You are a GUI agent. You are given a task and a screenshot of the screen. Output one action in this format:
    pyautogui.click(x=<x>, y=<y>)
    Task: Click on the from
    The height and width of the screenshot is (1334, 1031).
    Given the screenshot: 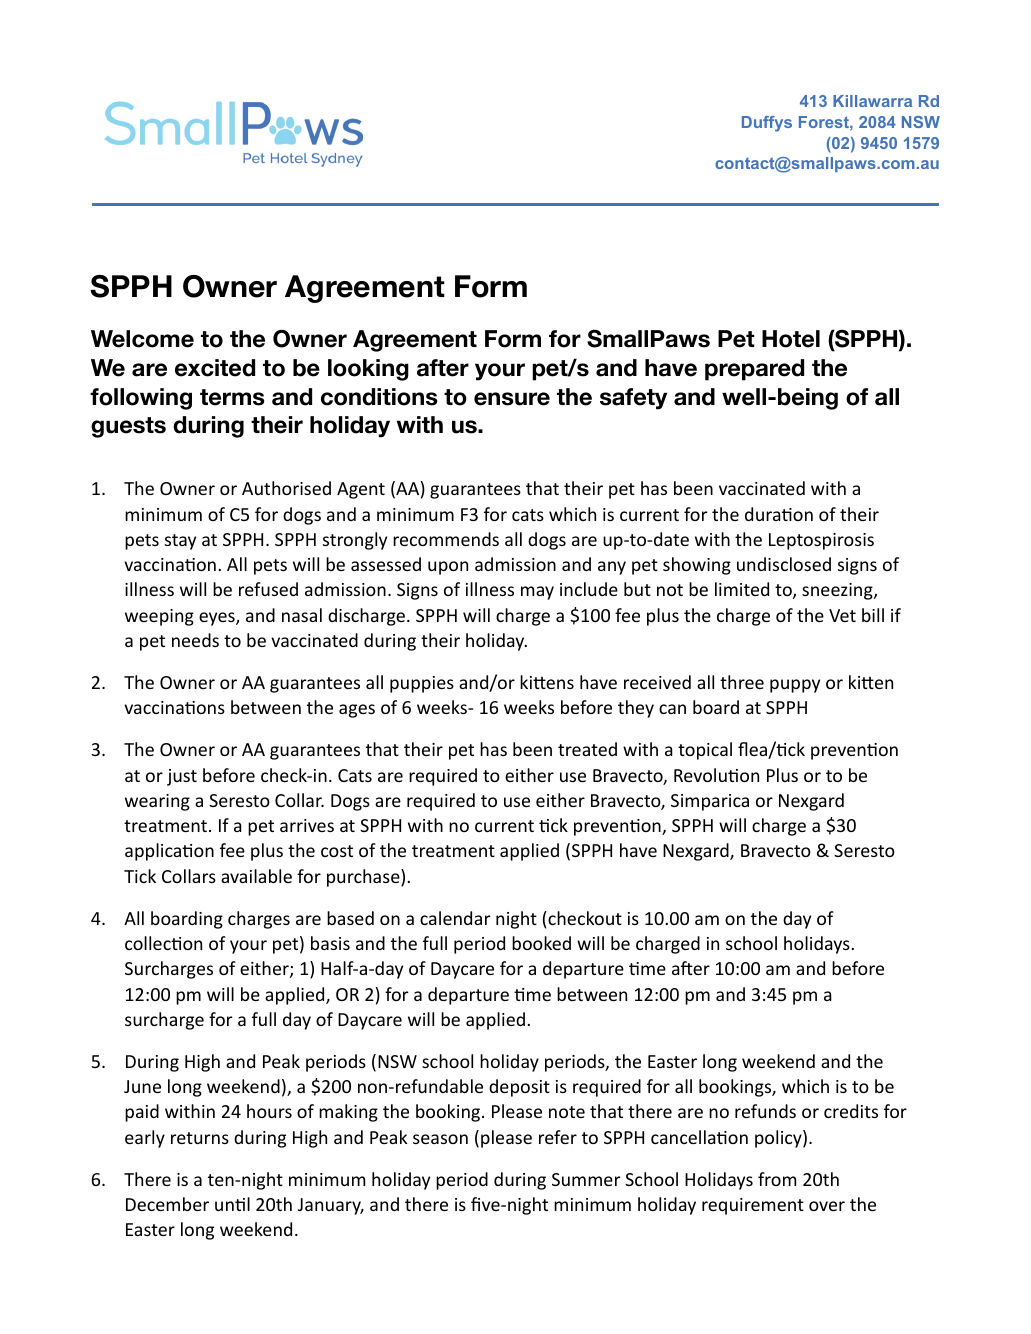 What is the action you would take?
    pyautogui.click(x=777, y=1179)
